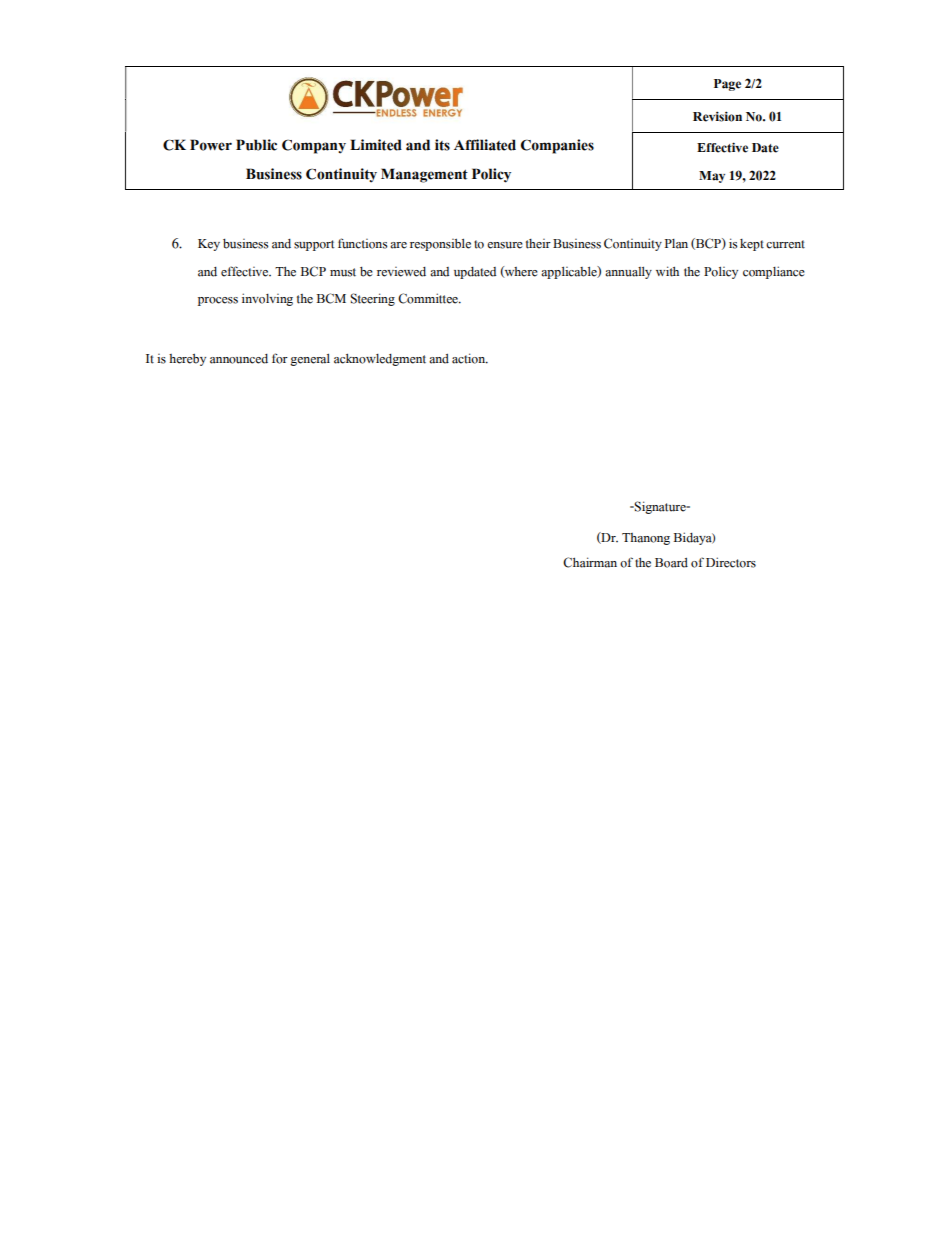 Image resolution: width=952 pixels, height=1233 pixels. Describe the element at coordinates (256, 145) in the screenshot. I see `Public` at that location.
